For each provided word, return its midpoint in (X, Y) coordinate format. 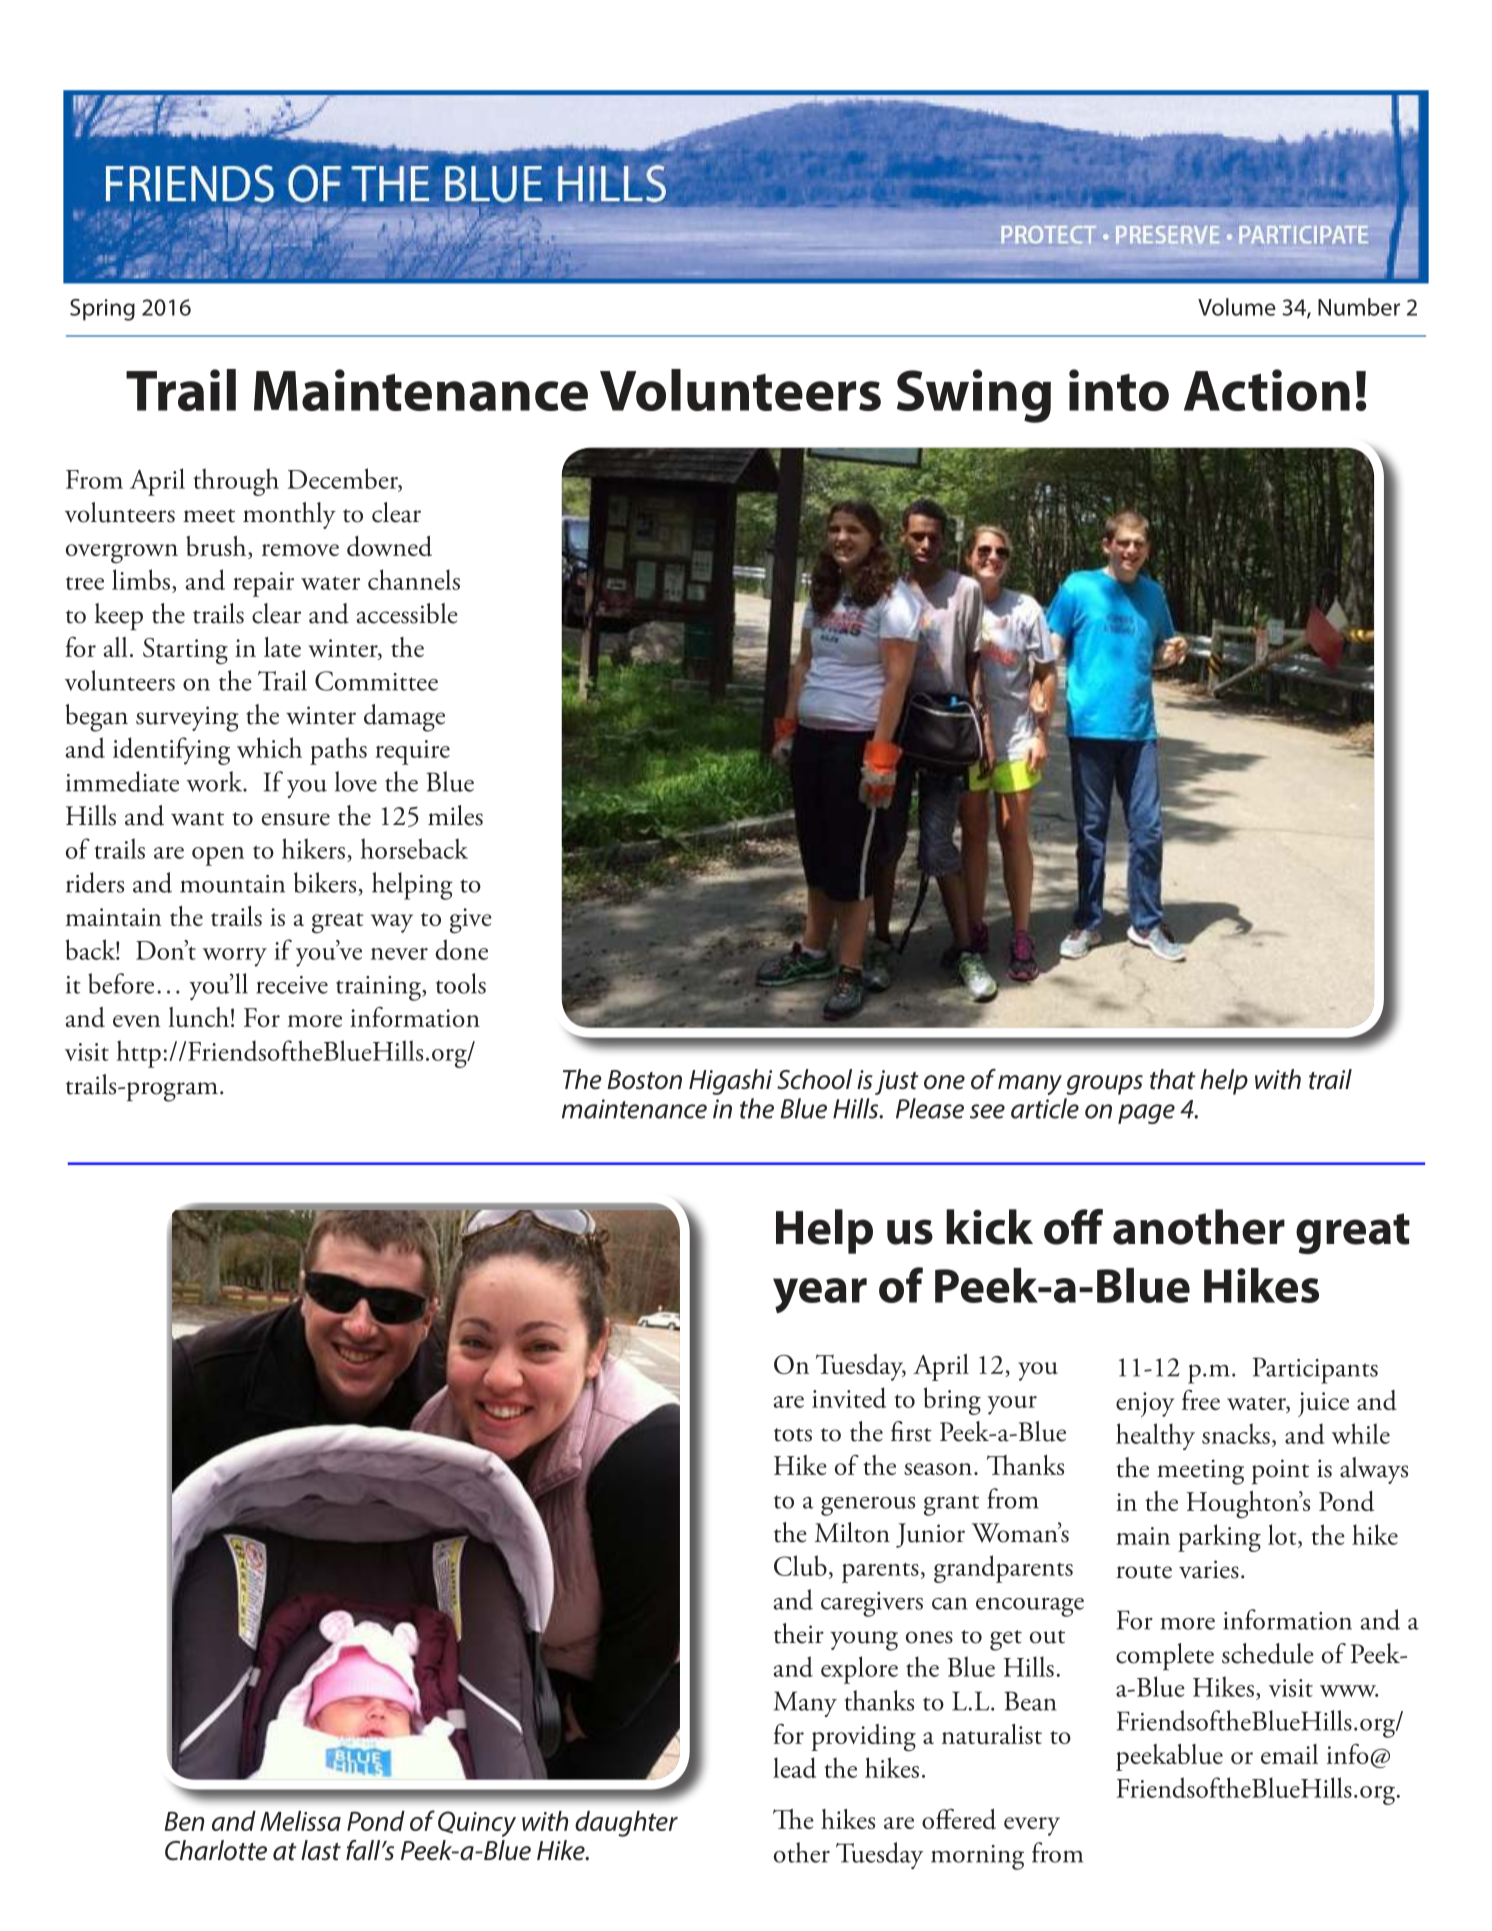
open (218, 856)
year (820, 1295)
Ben (185, 1821)
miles (455, 815)
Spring (102, 310)
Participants (1315, 1370)
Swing (974, 396)
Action (1267, 390)
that (1172, 1079)
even (137, 1021)
